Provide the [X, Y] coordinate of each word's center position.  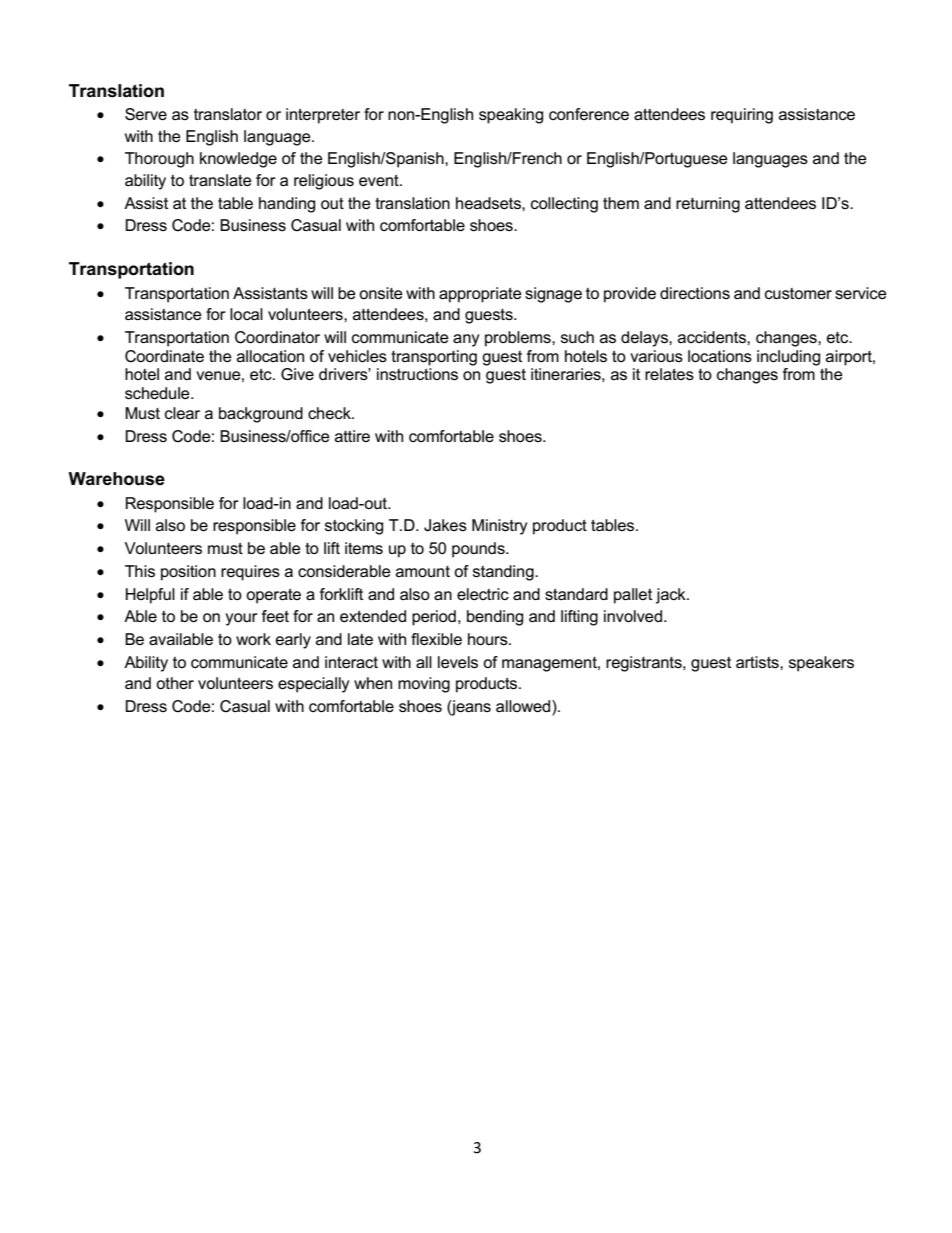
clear [182, 413]
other [175, 683]
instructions [417, 374]
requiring [742, 116]
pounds [479, 550]
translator [228, 114]
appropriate [480, 295]
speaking [511, 116]
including [788, 358]
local [246, 314]
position [188, 573]
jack [672, 596]
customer [798, 293]
